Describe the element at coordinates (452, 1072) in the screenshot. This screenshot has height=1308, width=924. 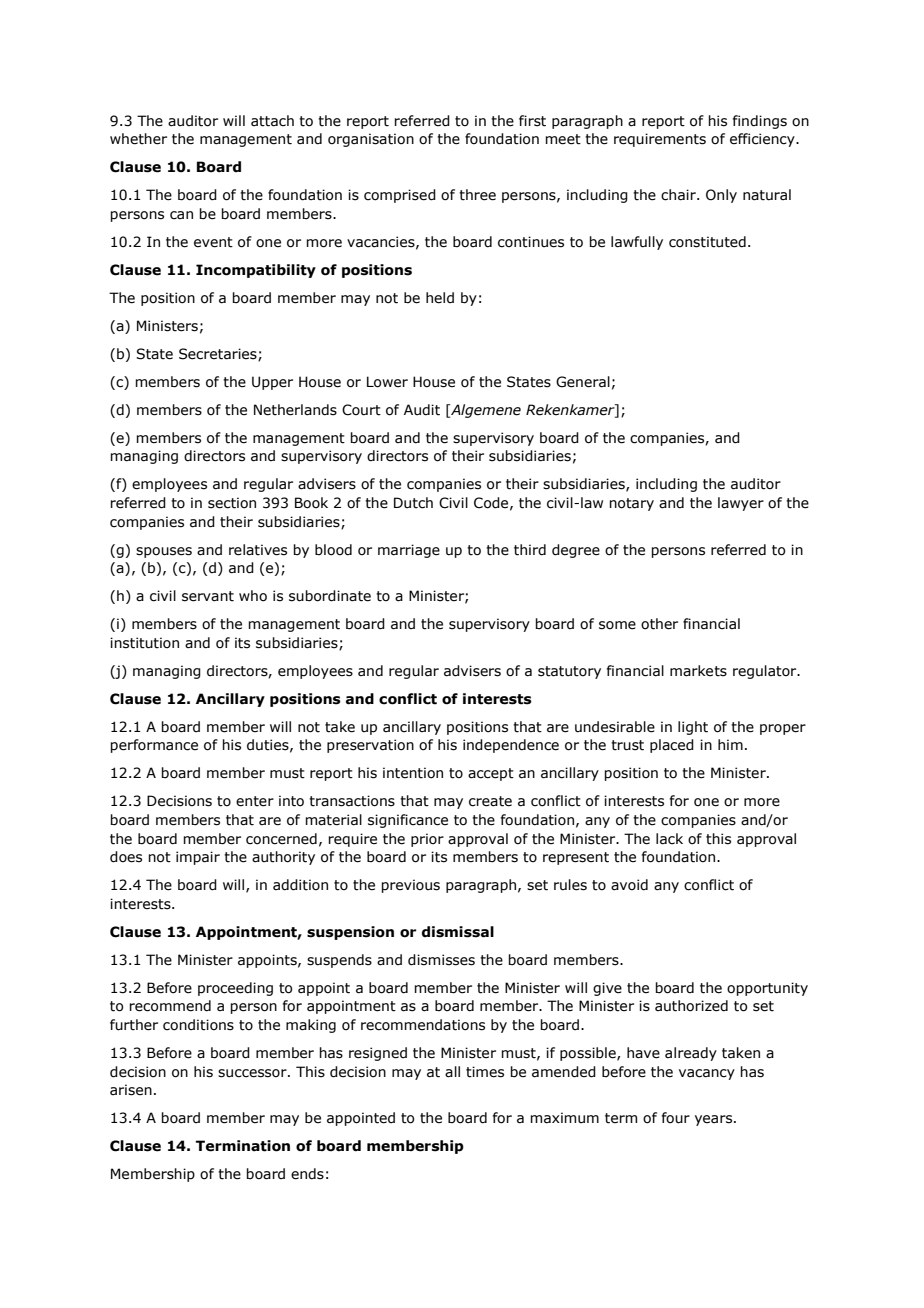
I see `all` at that location.
